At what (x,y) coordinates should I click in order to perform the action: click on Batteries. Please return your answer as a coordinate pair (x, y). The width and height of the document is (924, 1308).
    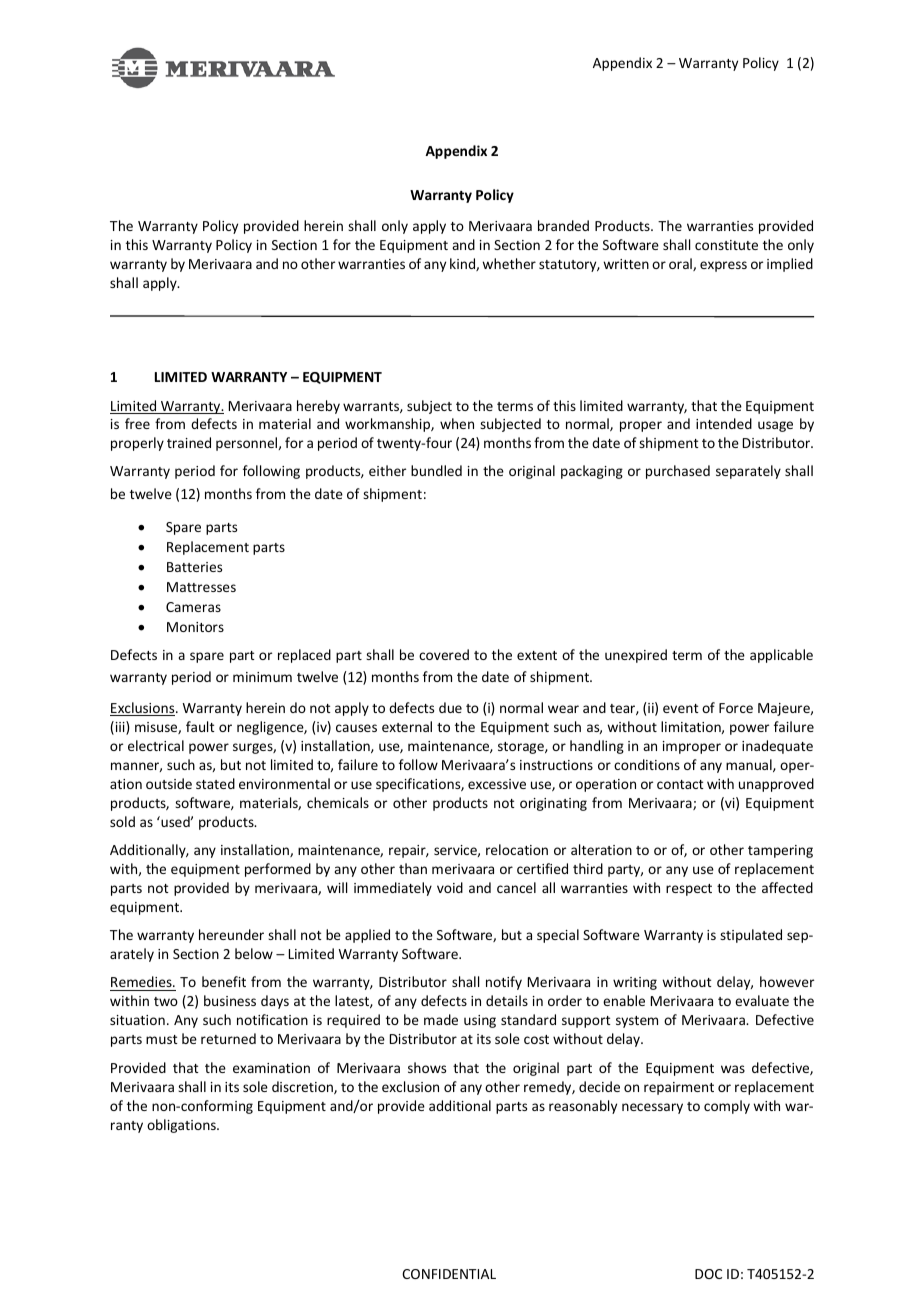
    Looking at the image, I should click on (194, 567).
